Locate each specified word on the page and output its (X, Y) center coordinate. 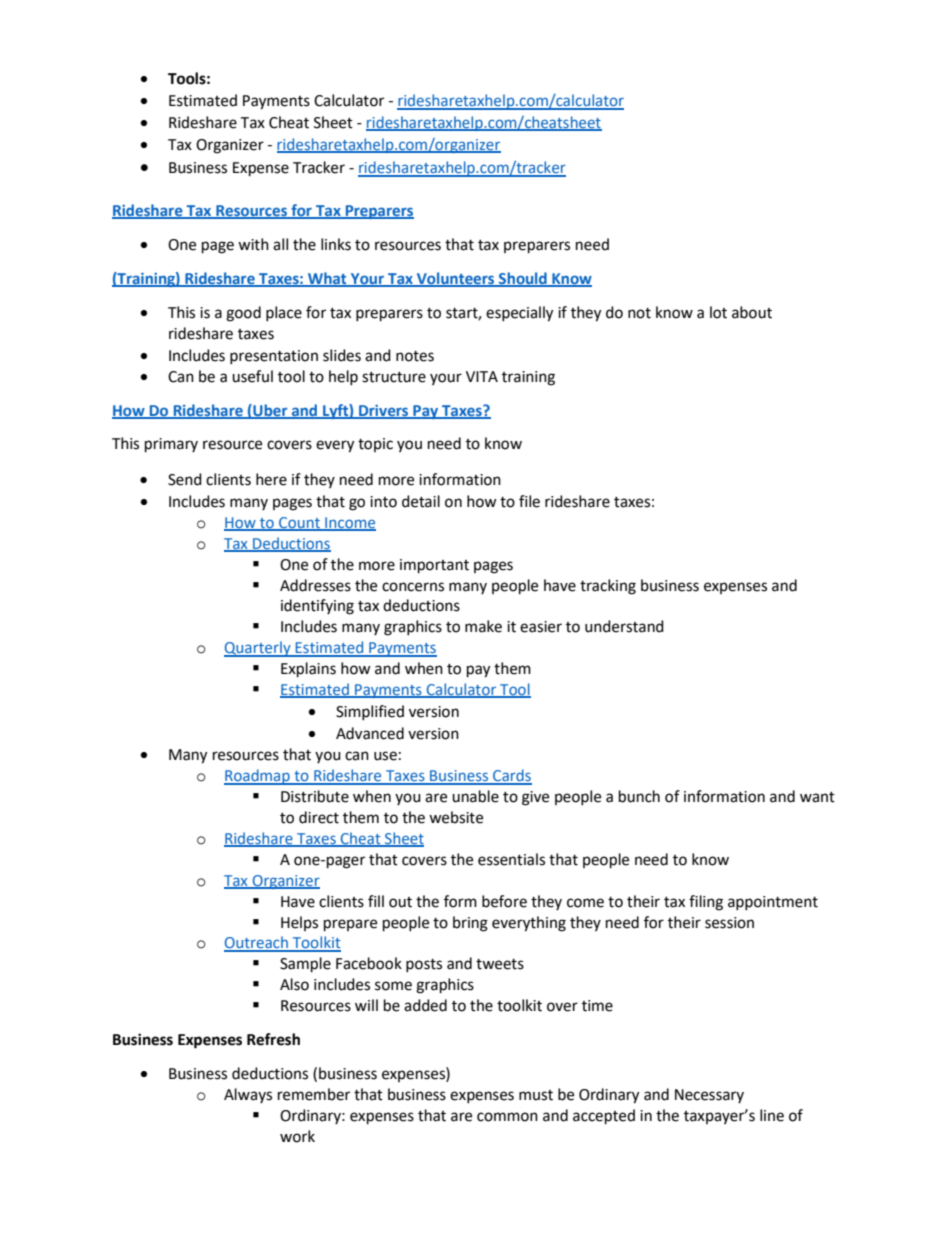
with (253, 244)
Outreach (257, 943)
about (752, 312)
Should (523, 279)
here (271, 479)
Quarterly (258, 649)
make (483, 626)
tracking (608, 587)
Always (248, 1095)
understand (624, 626)
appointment (773, 903)
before (504, 901)
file (529, 501)
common (507, 1117)
